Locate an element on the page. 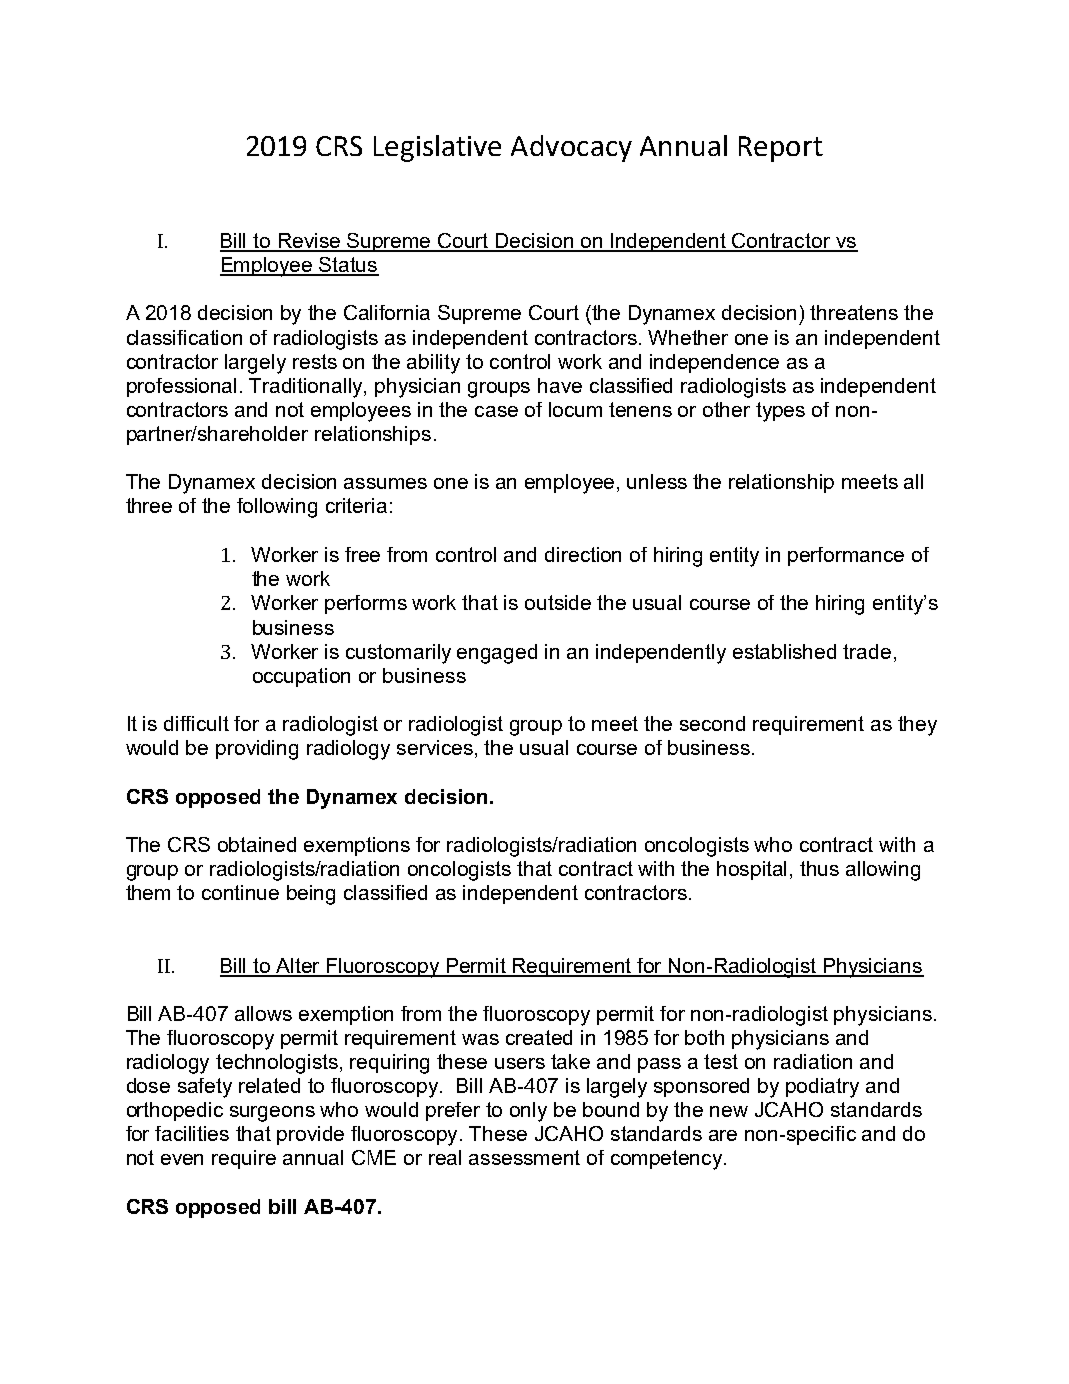 This image has width=1069, height=1384. services is located at coordinates (435, 747).
